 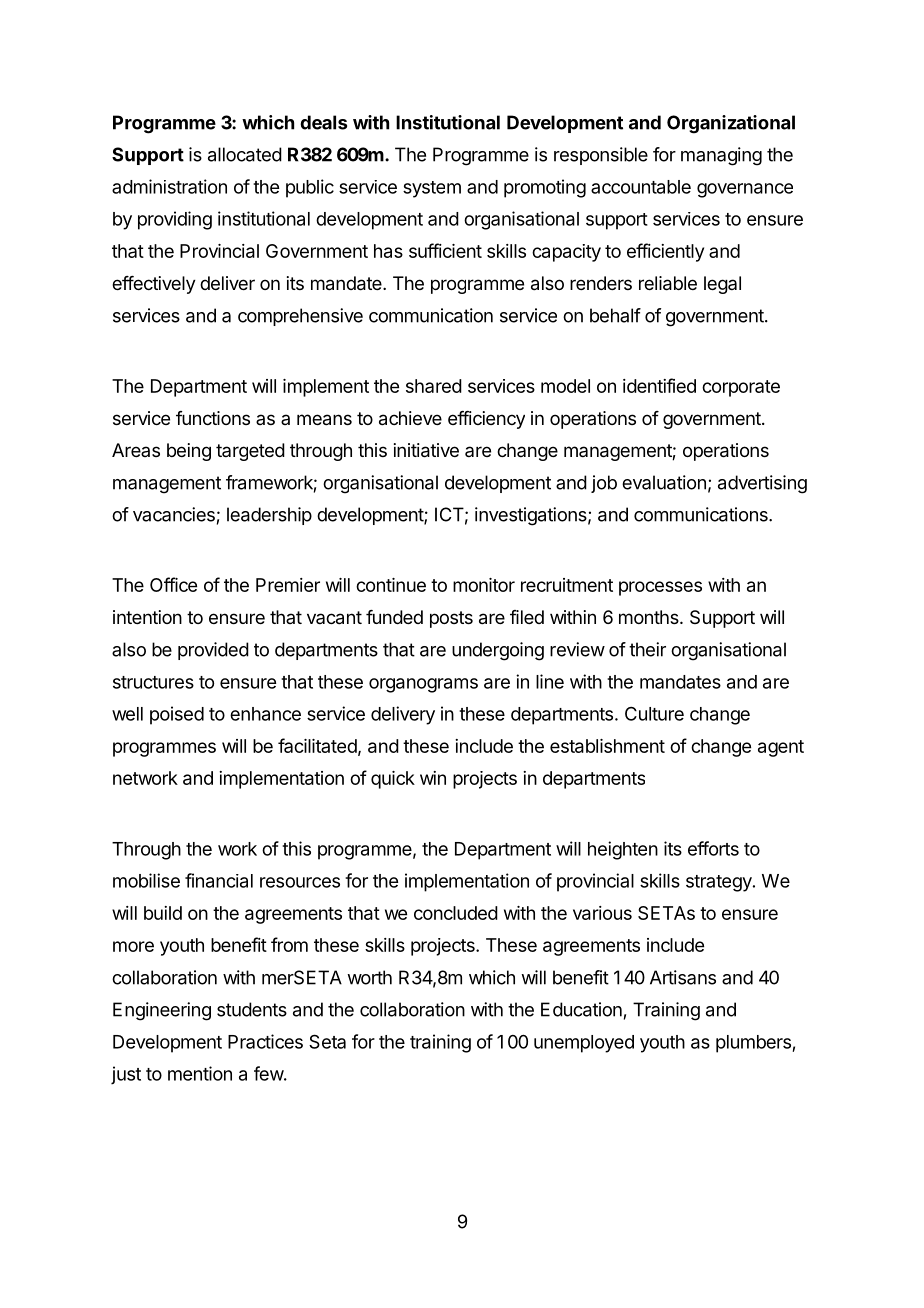 What do you see at coordinates (433, 778) in the screenshot?
I see `win` at bounding box center [433, 778].
